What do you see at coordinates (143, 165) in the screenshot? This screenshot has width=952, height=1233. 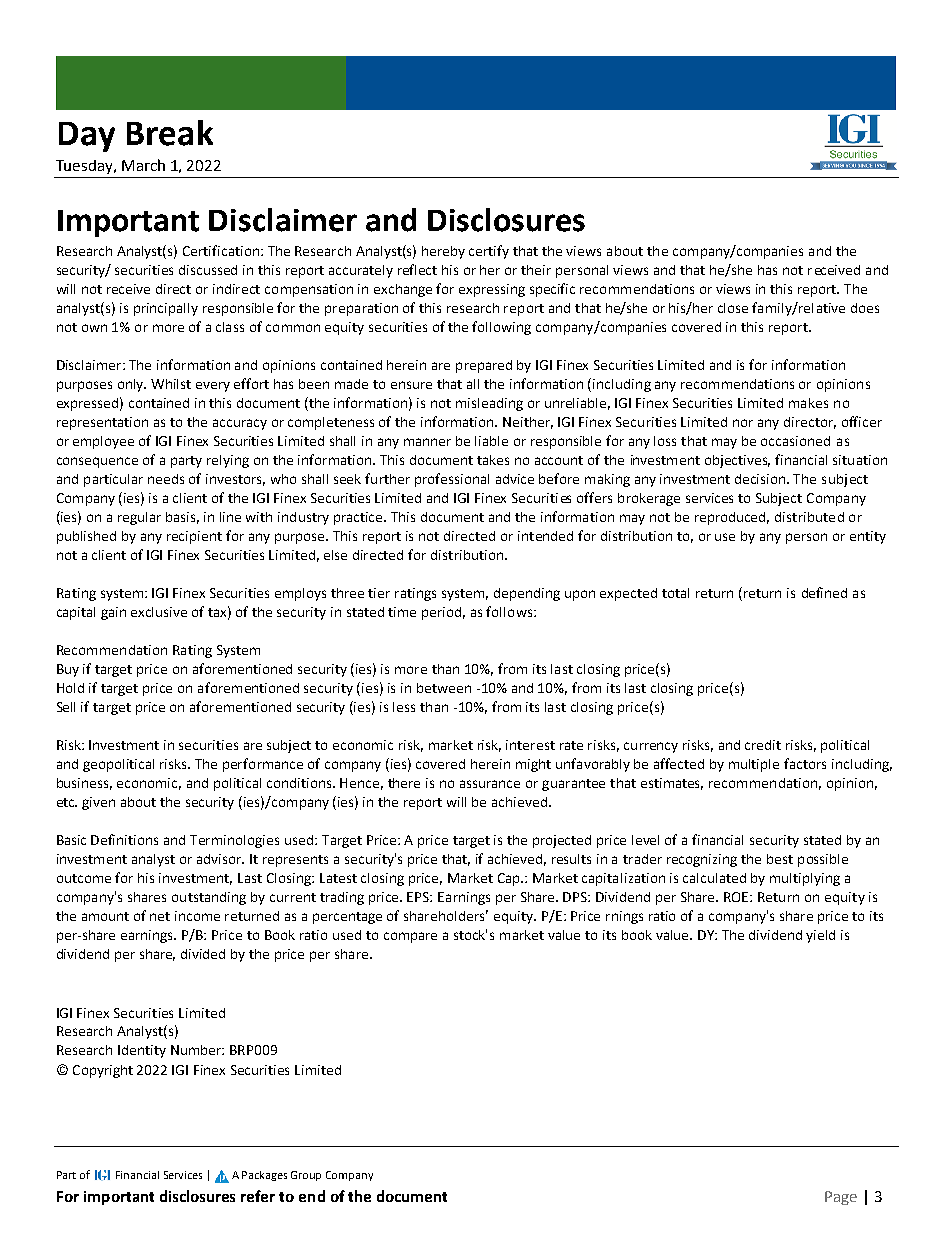 I see `March` at bounding box center [143, 165].
